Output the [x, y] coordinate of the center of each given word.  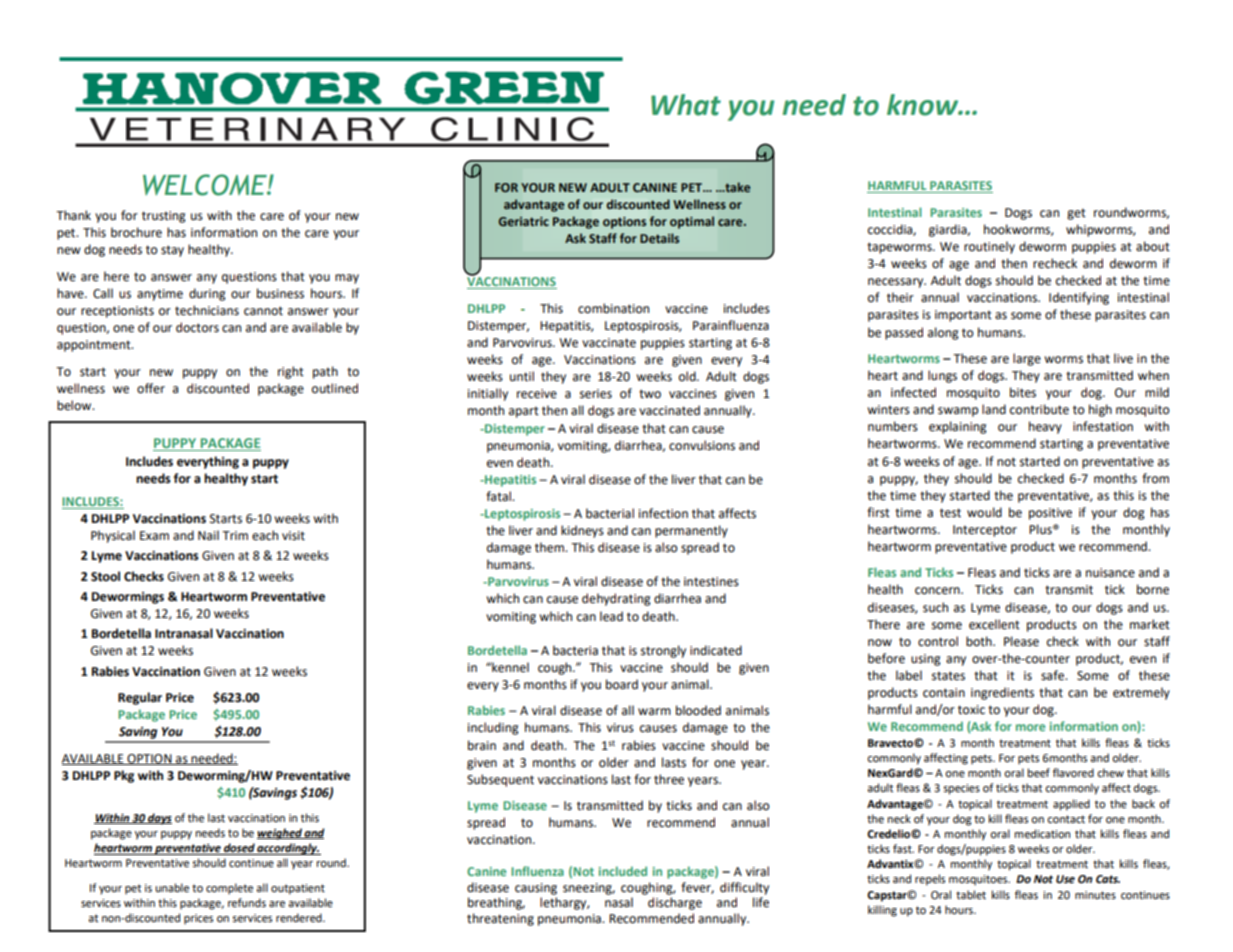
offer [151, 388]
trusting [164, 217]
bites [1023, 392]
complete [229, 889]
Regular [140, 698]
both [980, 641]
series [596, 394]
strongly [663, 651]
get [1076, 214]
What [686, 105]
